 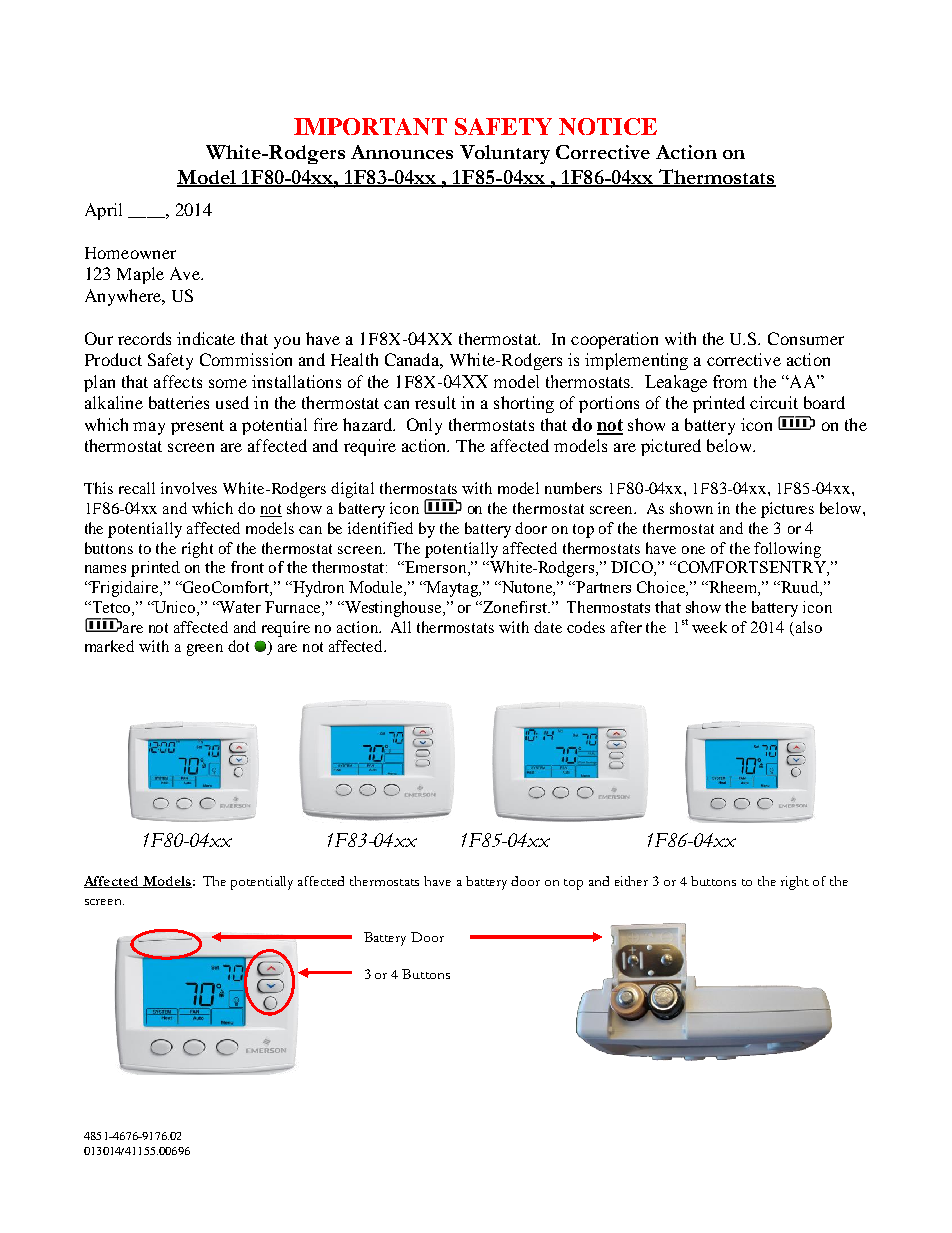 I want to click on identified, so click(x=380, y=528).
